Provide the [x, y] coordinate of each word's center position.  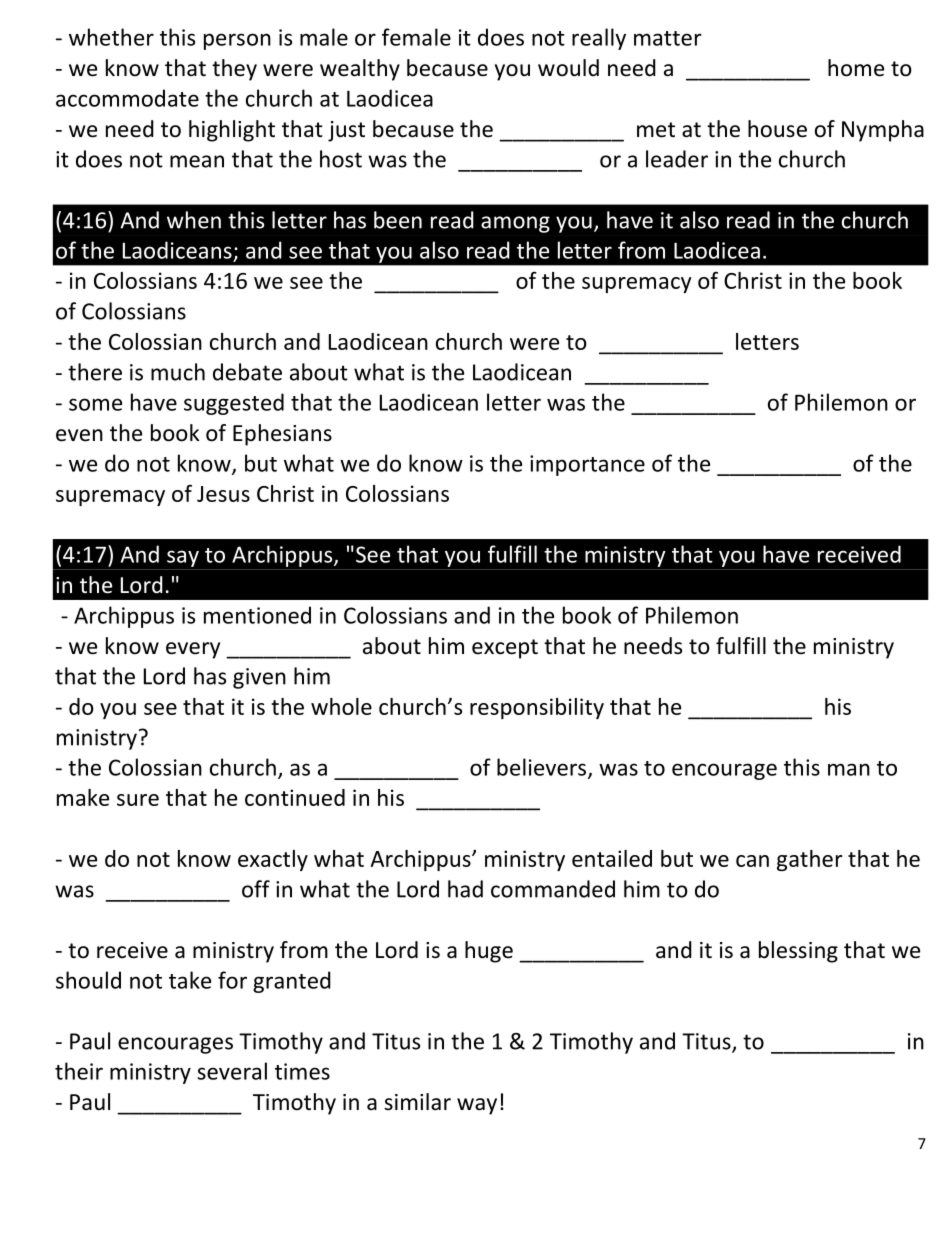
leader [677, 159]
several [232, 1071]
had [465, 889]
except [505, 649]
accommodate [127, 98]
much [178, 372]
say [183, 558]
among [515, 224]
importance [587, 465]
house [777, 129]
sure [138, 800]
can [752, 861]
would [568, 68]
